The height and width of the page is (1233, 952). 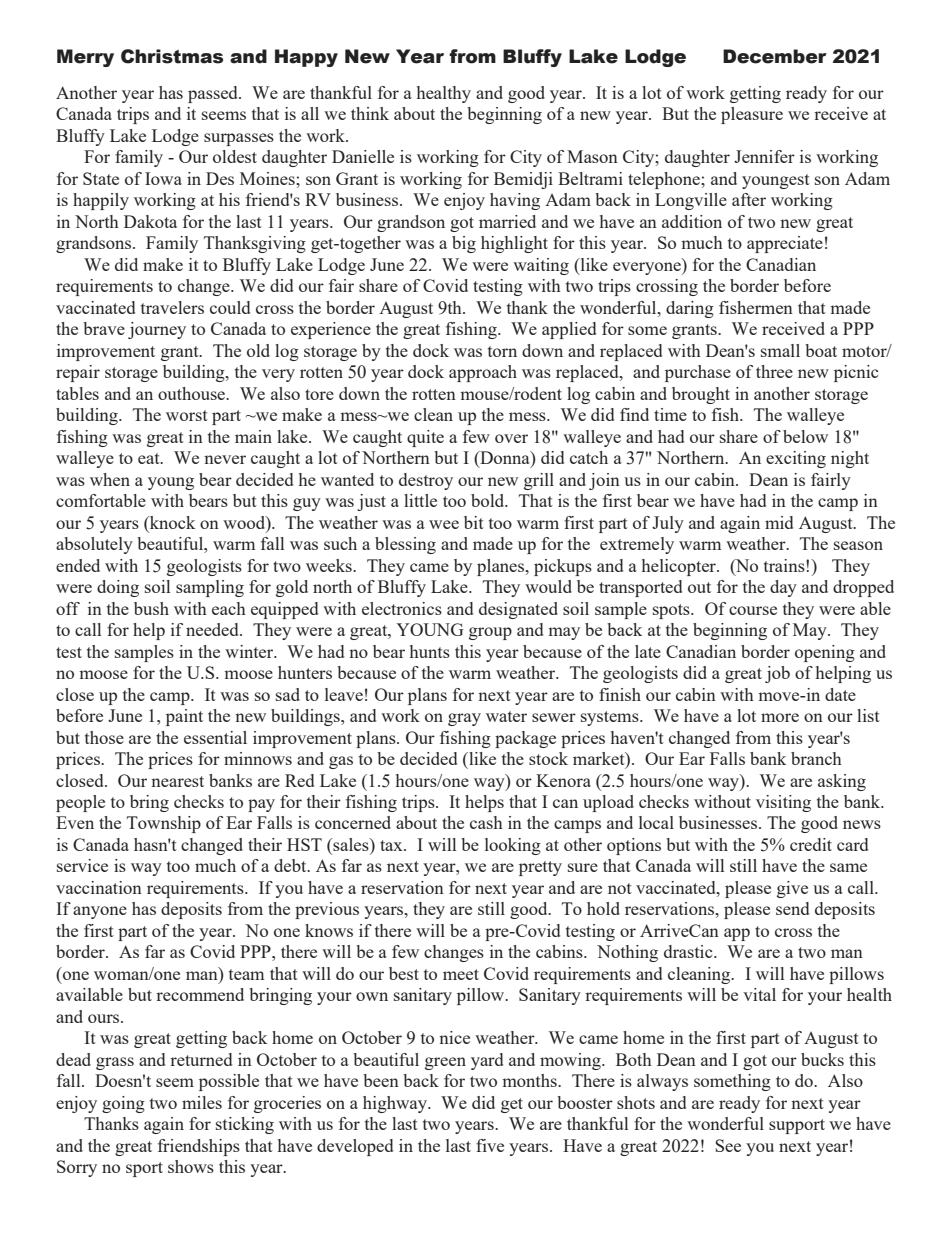 I want to click on think, so click(x=370, y=113).
